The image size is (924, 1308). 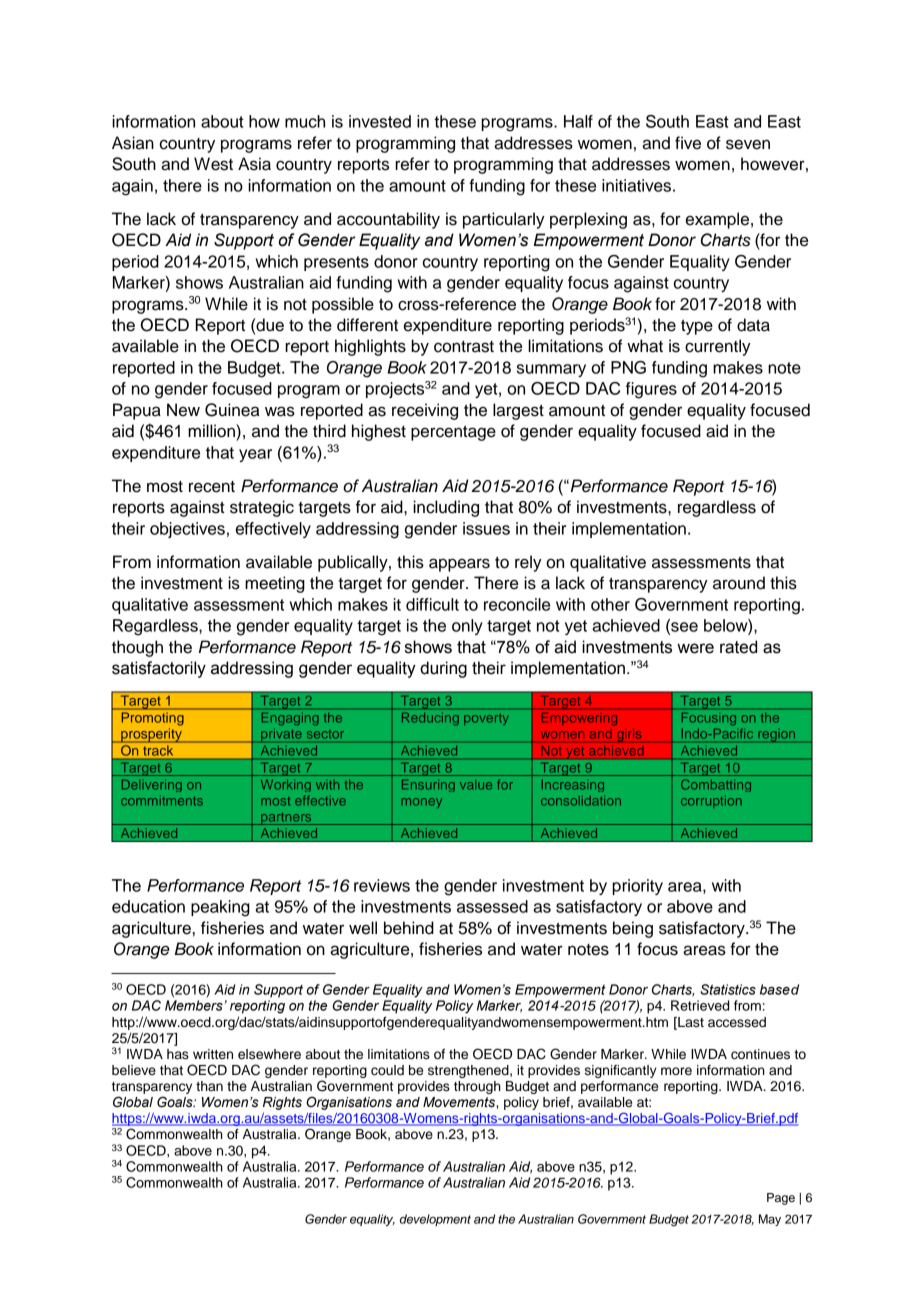 I want to click on value, so click(x=476, y=785).
